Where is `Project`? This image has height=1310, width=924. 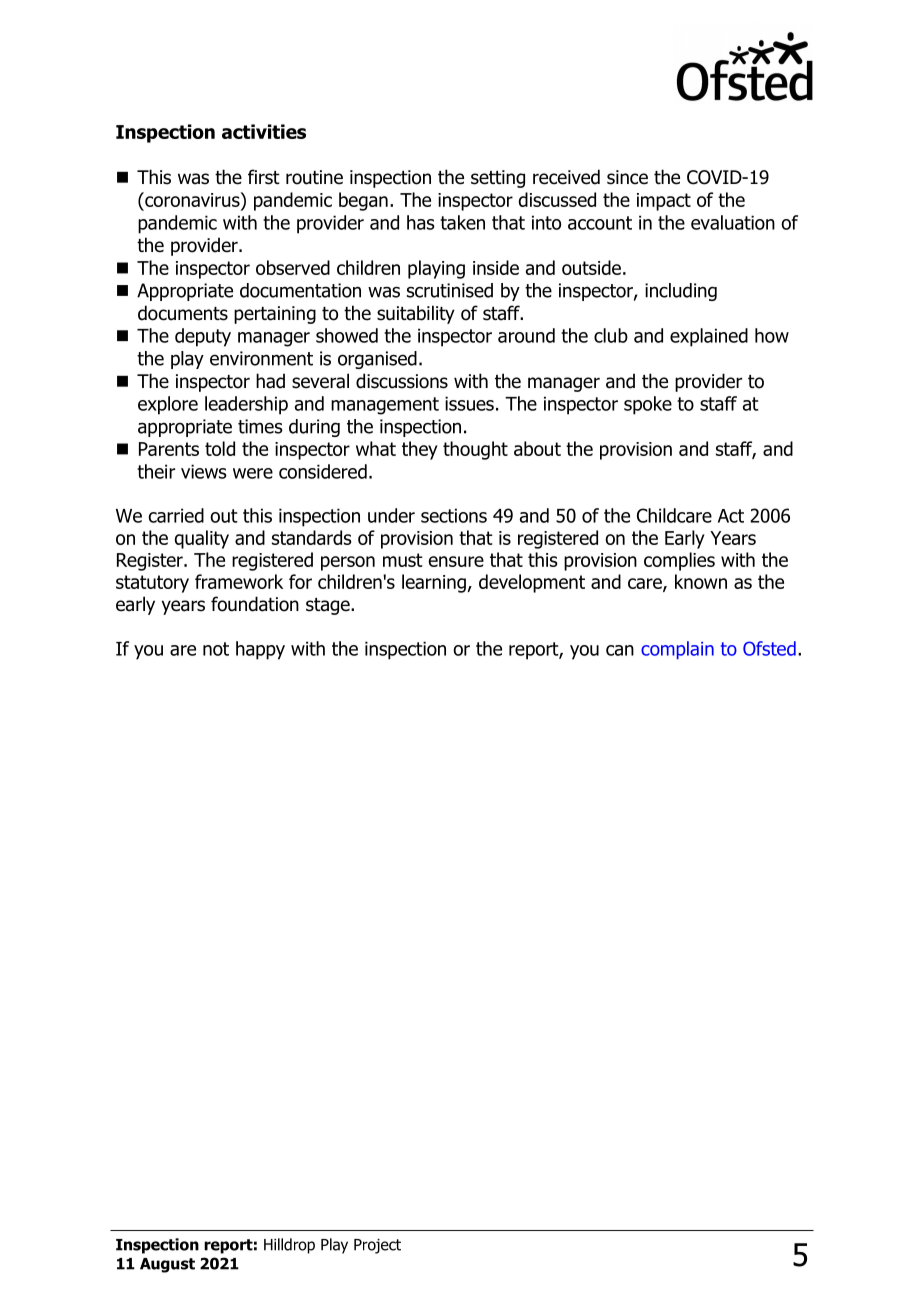
Project is located at coordinates (377, 1246).
